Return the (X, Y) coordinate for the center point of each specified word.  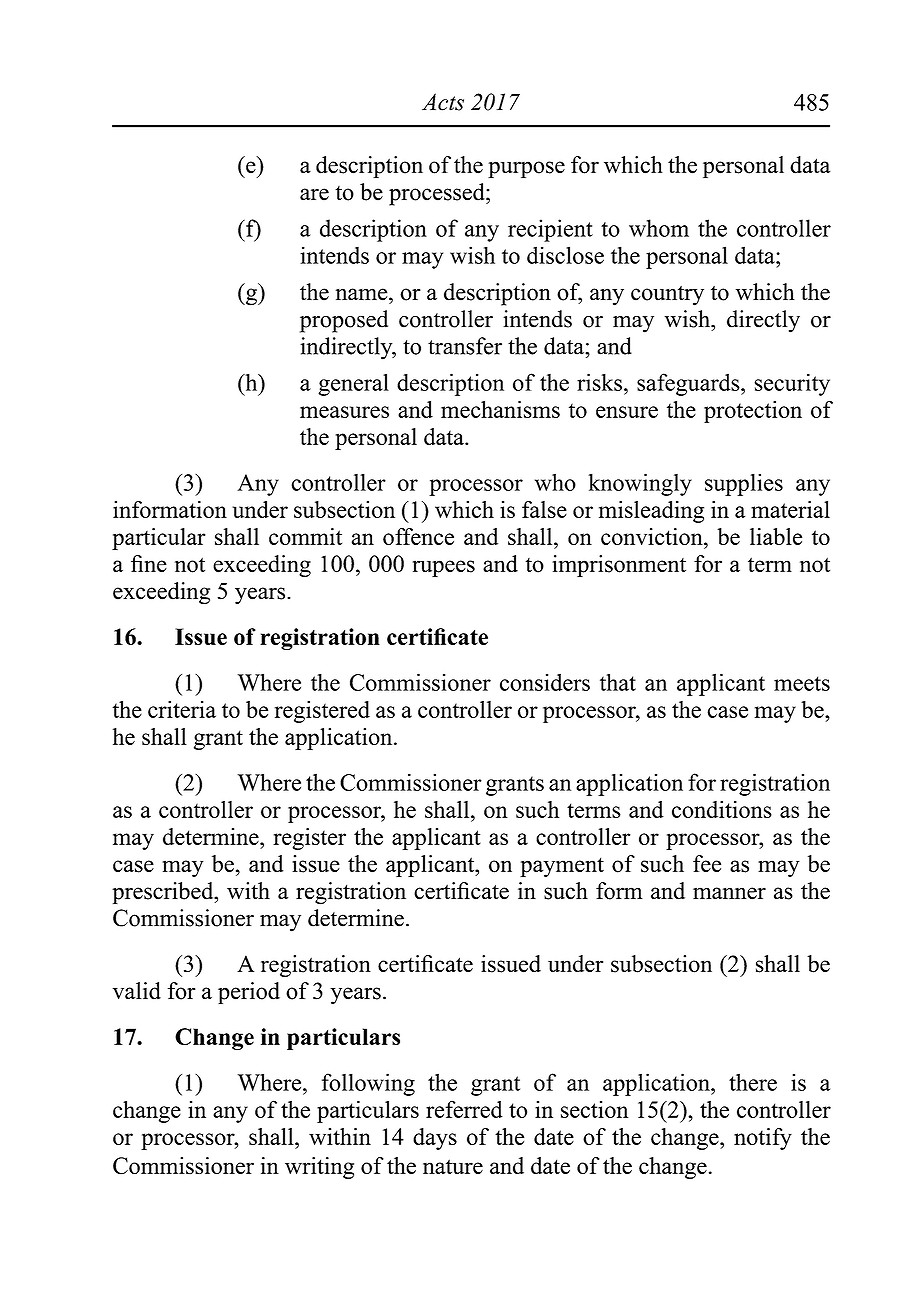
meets (802, 683)
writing (319, 1168)
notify (763, 1139)
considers (545, 682)
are (314, 194)
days (435, 1139)
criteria (182, 709)
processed (438, 194)
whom (659, 228)
